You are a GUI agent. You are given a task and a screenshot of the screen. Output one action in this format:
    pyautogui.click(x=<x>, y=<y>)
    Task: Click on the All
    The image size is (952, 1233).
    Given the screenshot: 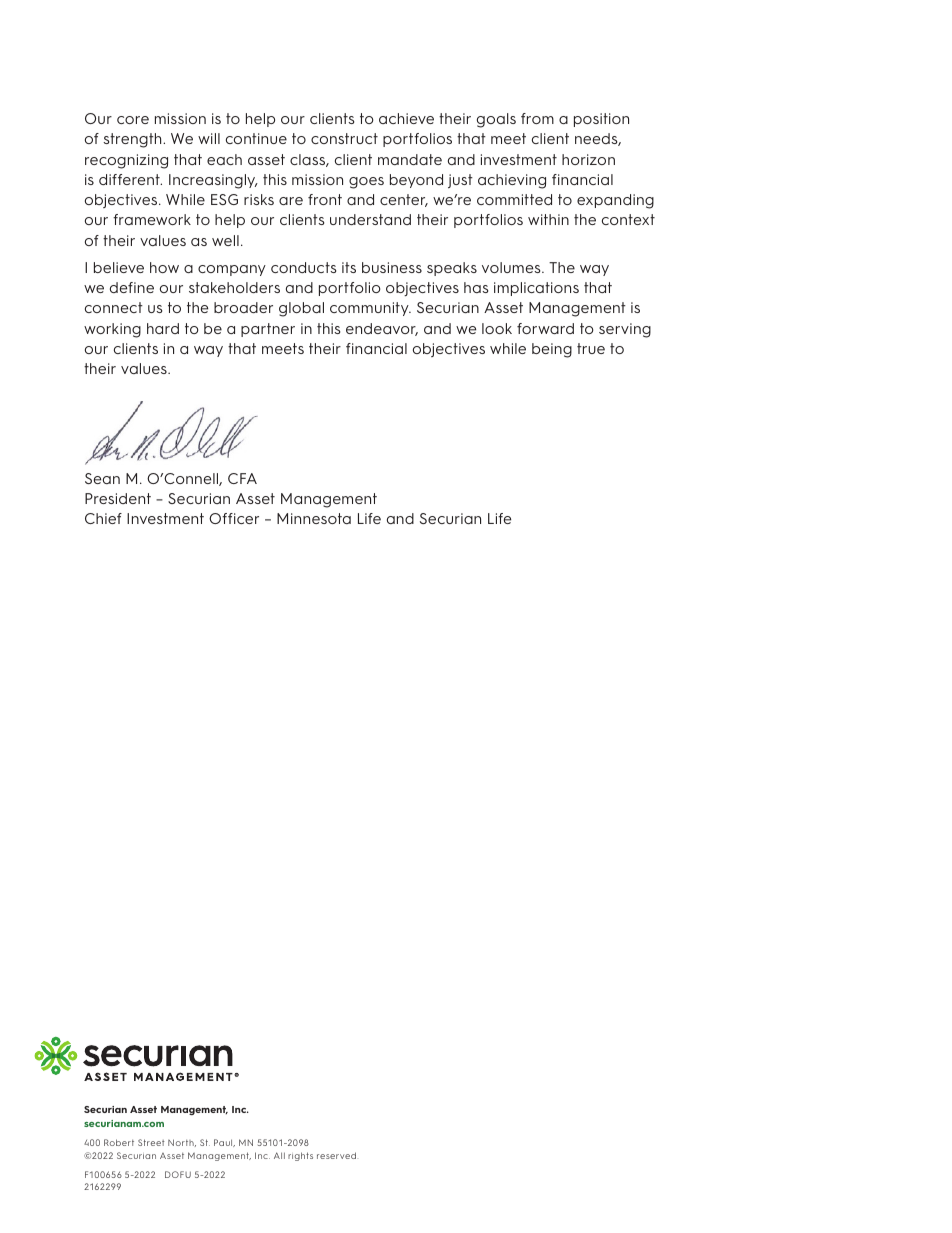 What is the action you would take?
    pyautogui.click(x=279, y=1155)
